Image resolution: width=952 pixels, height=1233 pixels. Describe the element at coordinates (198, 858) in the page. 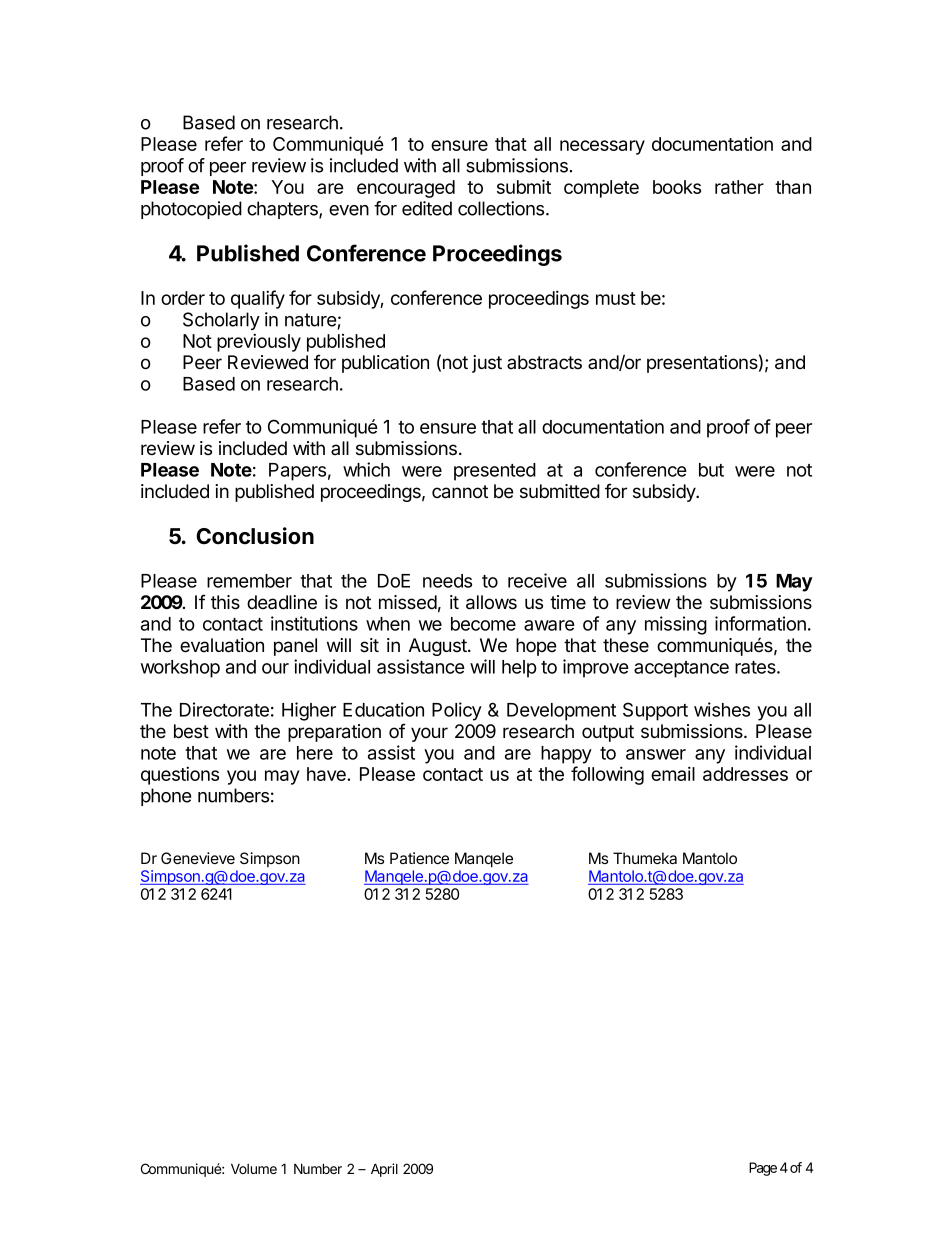

I see `Genevieve` at that location.
